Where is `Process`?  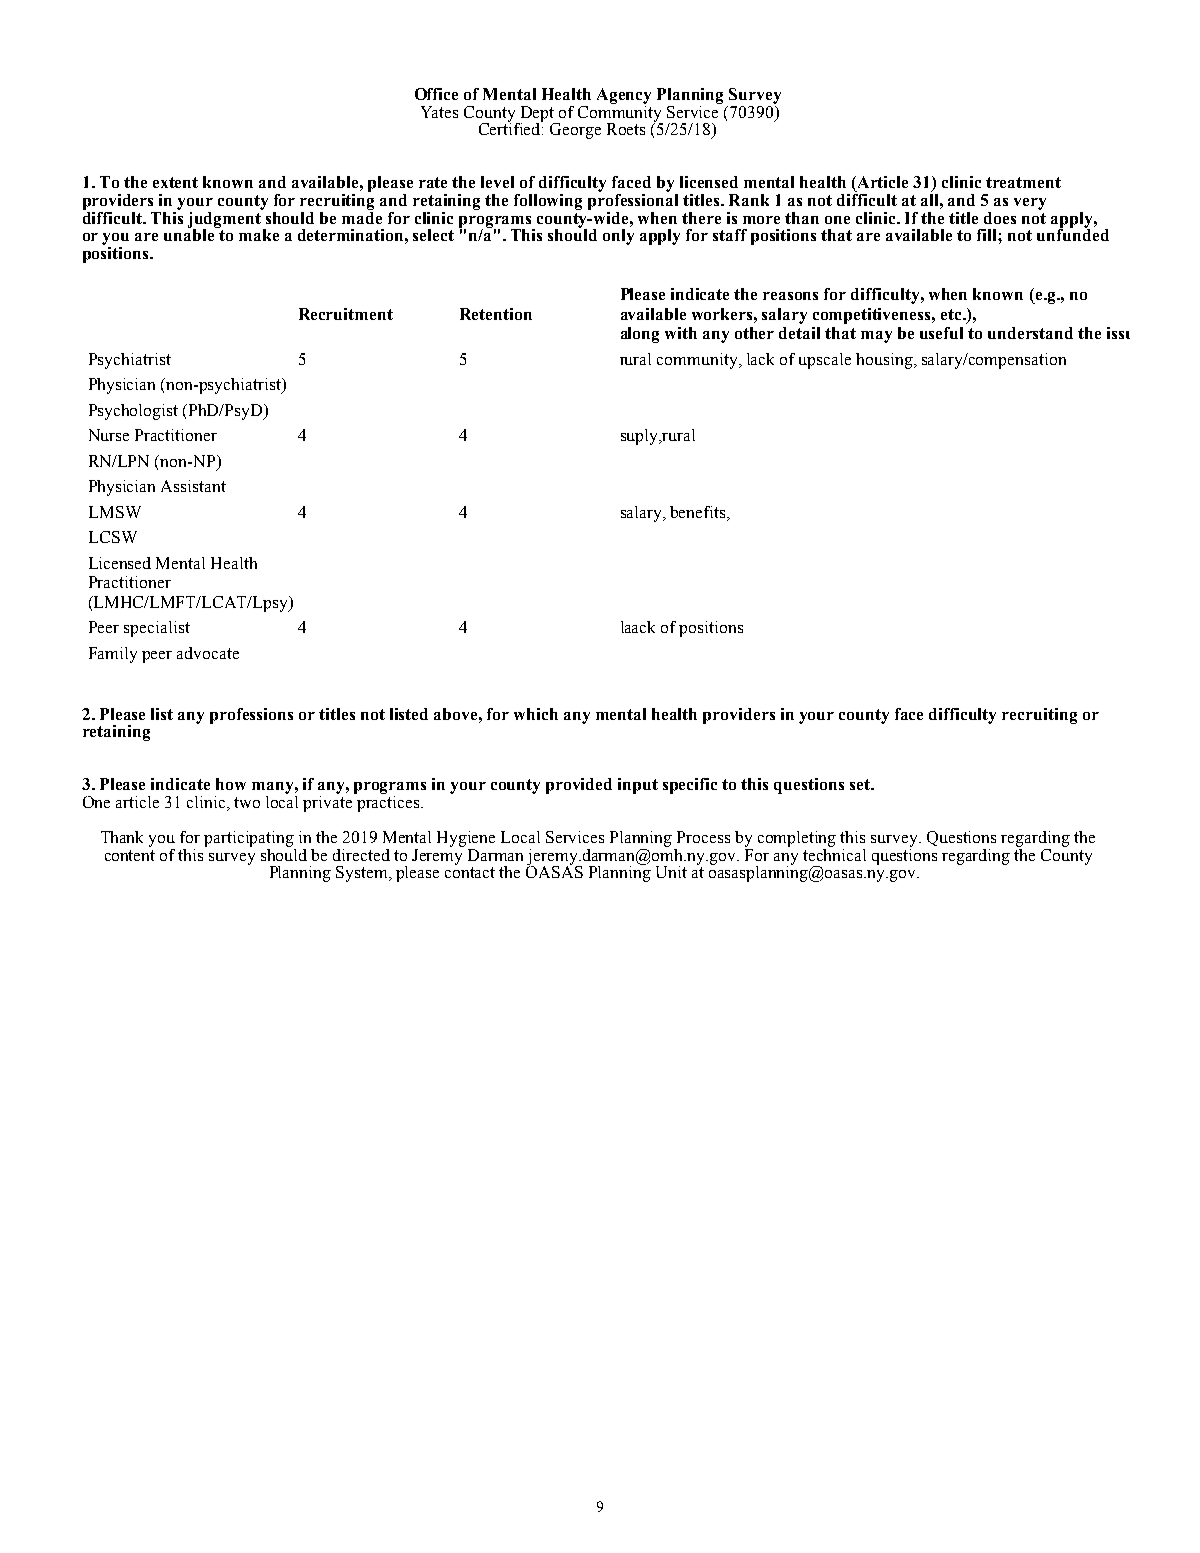
Process is located at coordinates (703, 837).
